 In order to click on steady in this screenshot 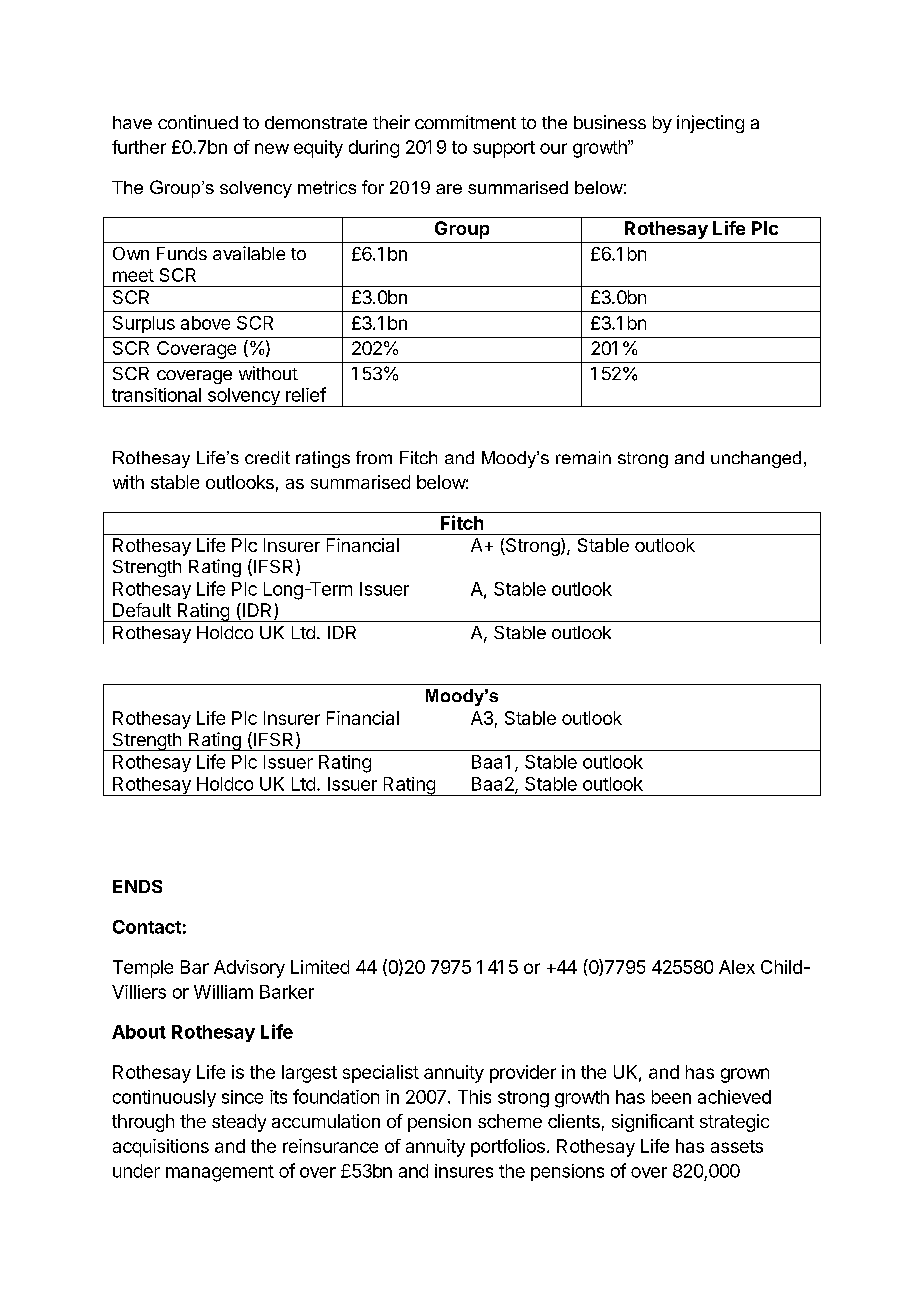, I will do `click(239, 1123)`.
